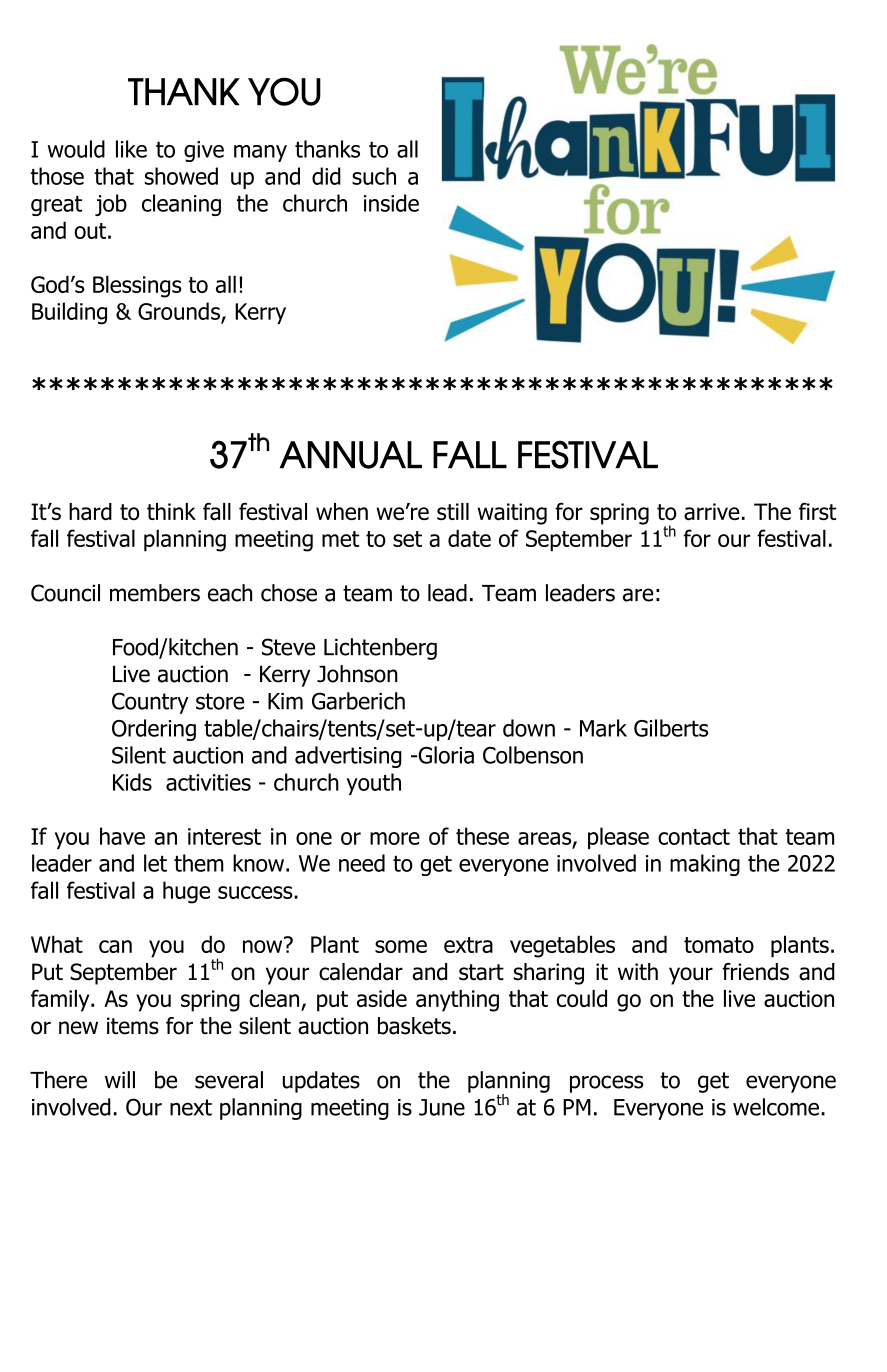 This screenshot has width=887, height=1372. What do you see at coordinates (155, 593) in the screenshot?
I see `members` at bounding box center [155, 593].
